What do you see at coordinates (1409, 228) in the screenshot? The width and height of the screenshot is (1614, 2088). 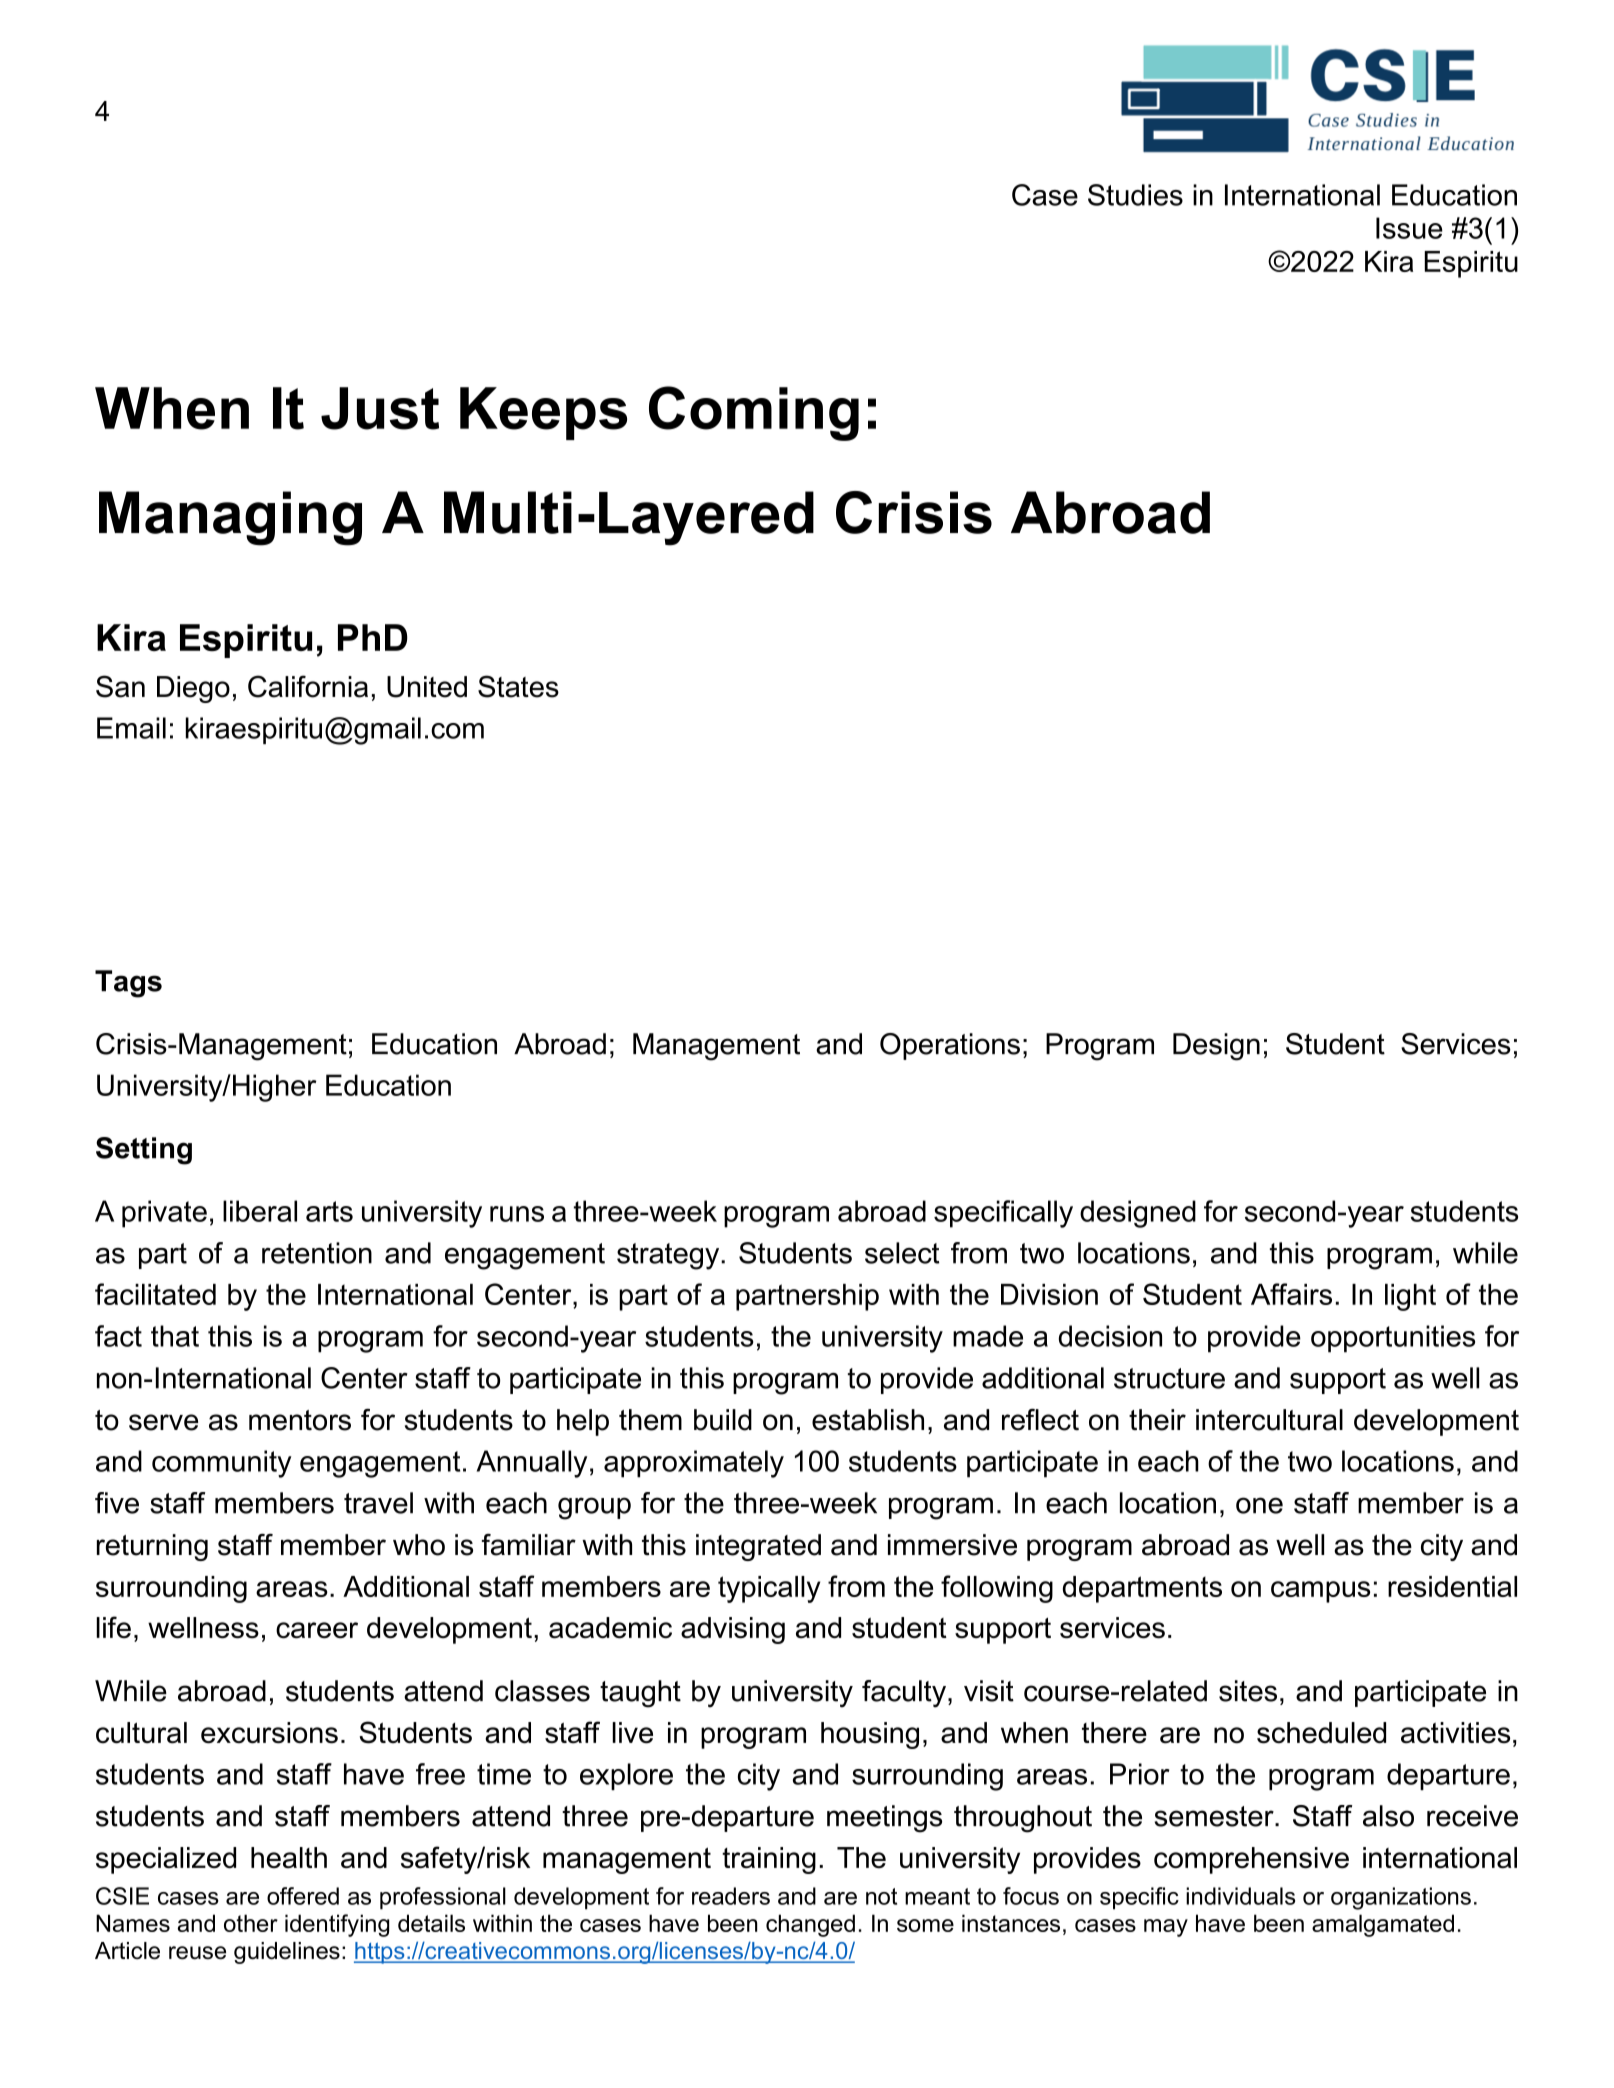 I see `Issue` at bounding box center [1409, 228].
